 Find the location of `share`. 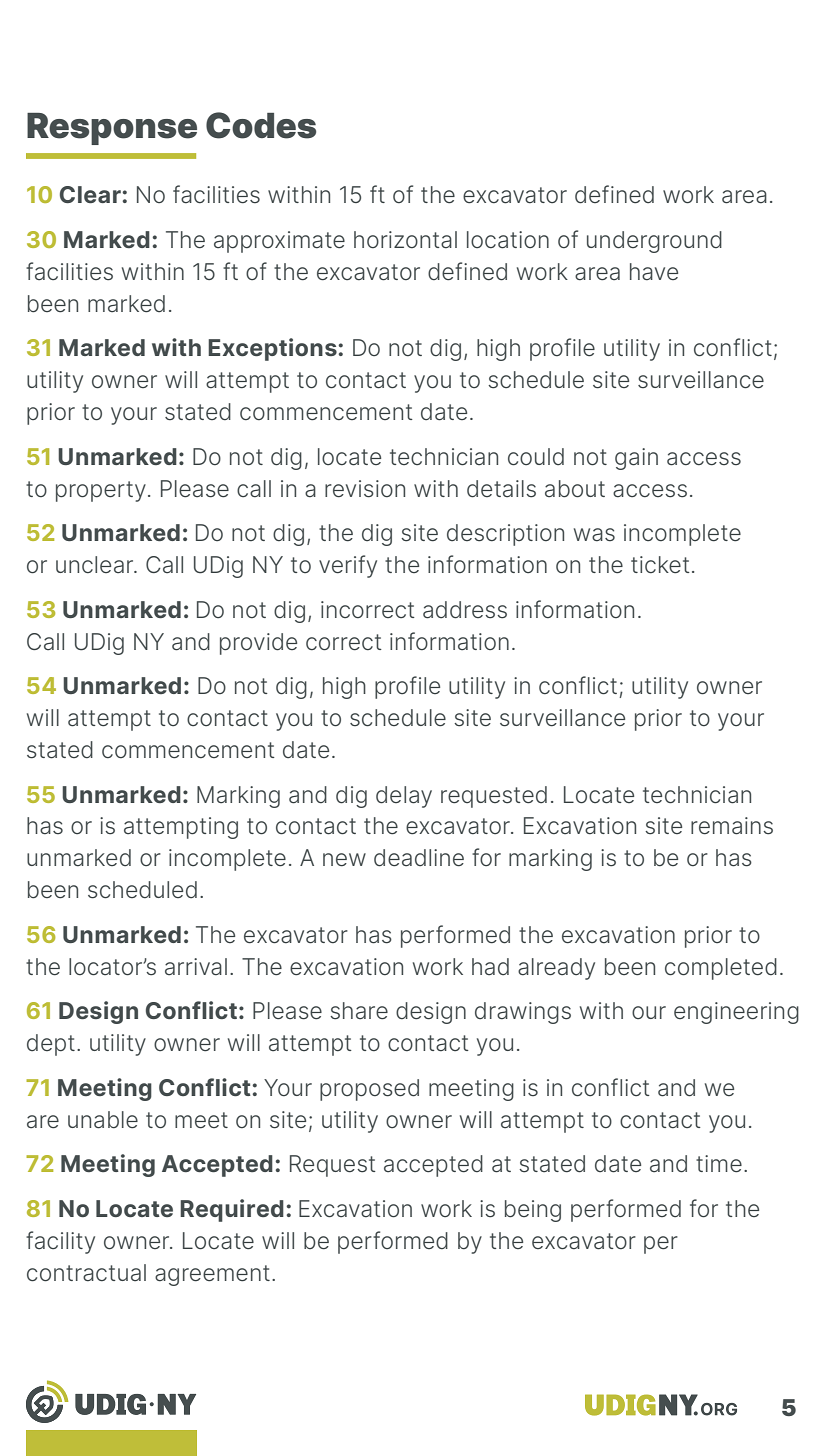

share is located at coordinates (359, 1011).
